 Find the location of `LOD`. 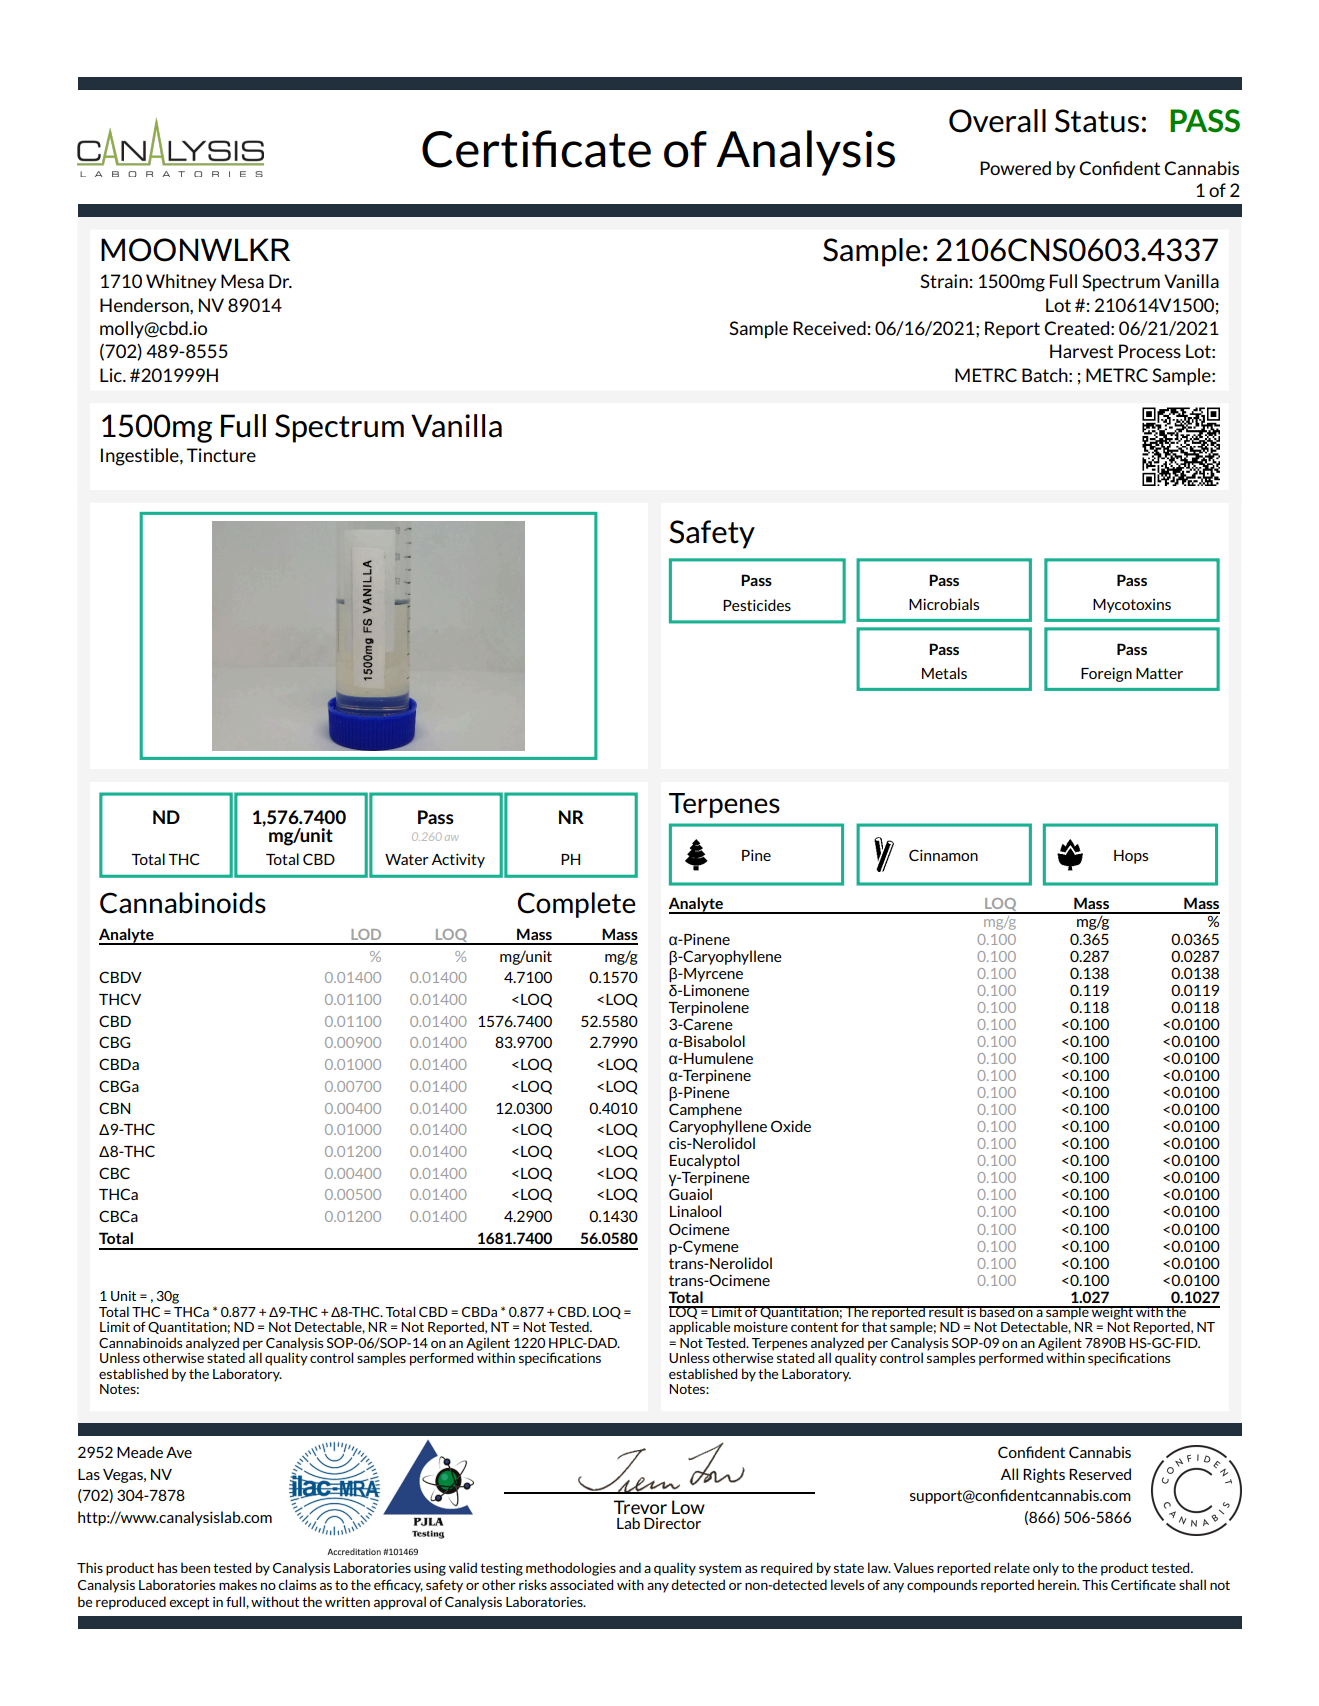

LOD is located at coordinates (366, 934).
